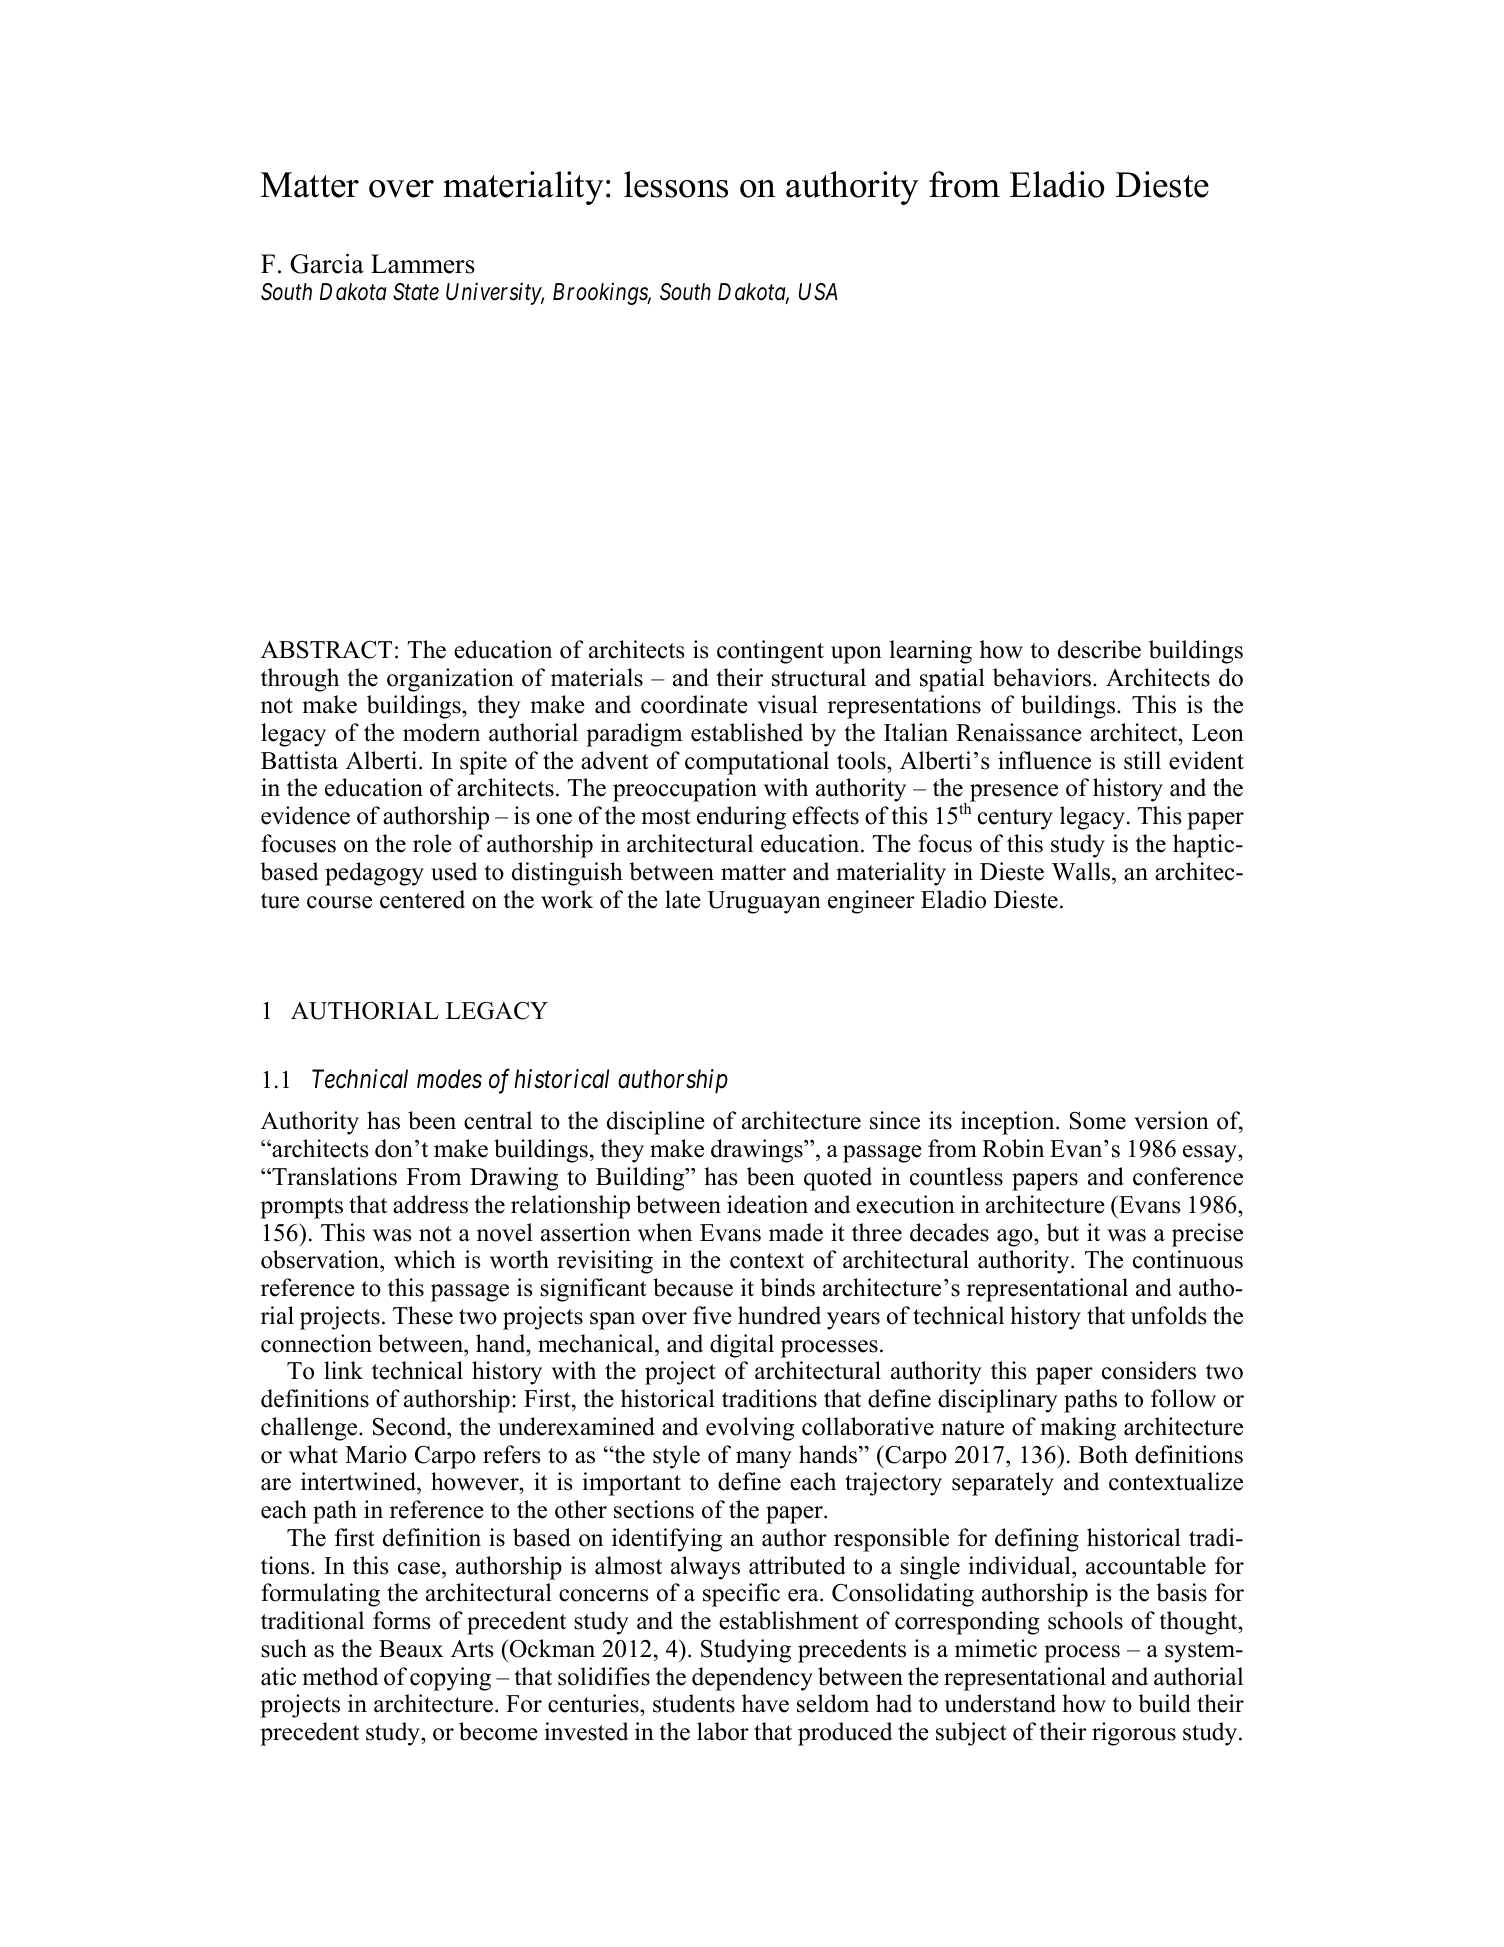 Image resolution: width=1504 pixels, height=1947 pixels. Describe the element at coordinates (423, 1315) in the screenshot. I see `These` at that location.
